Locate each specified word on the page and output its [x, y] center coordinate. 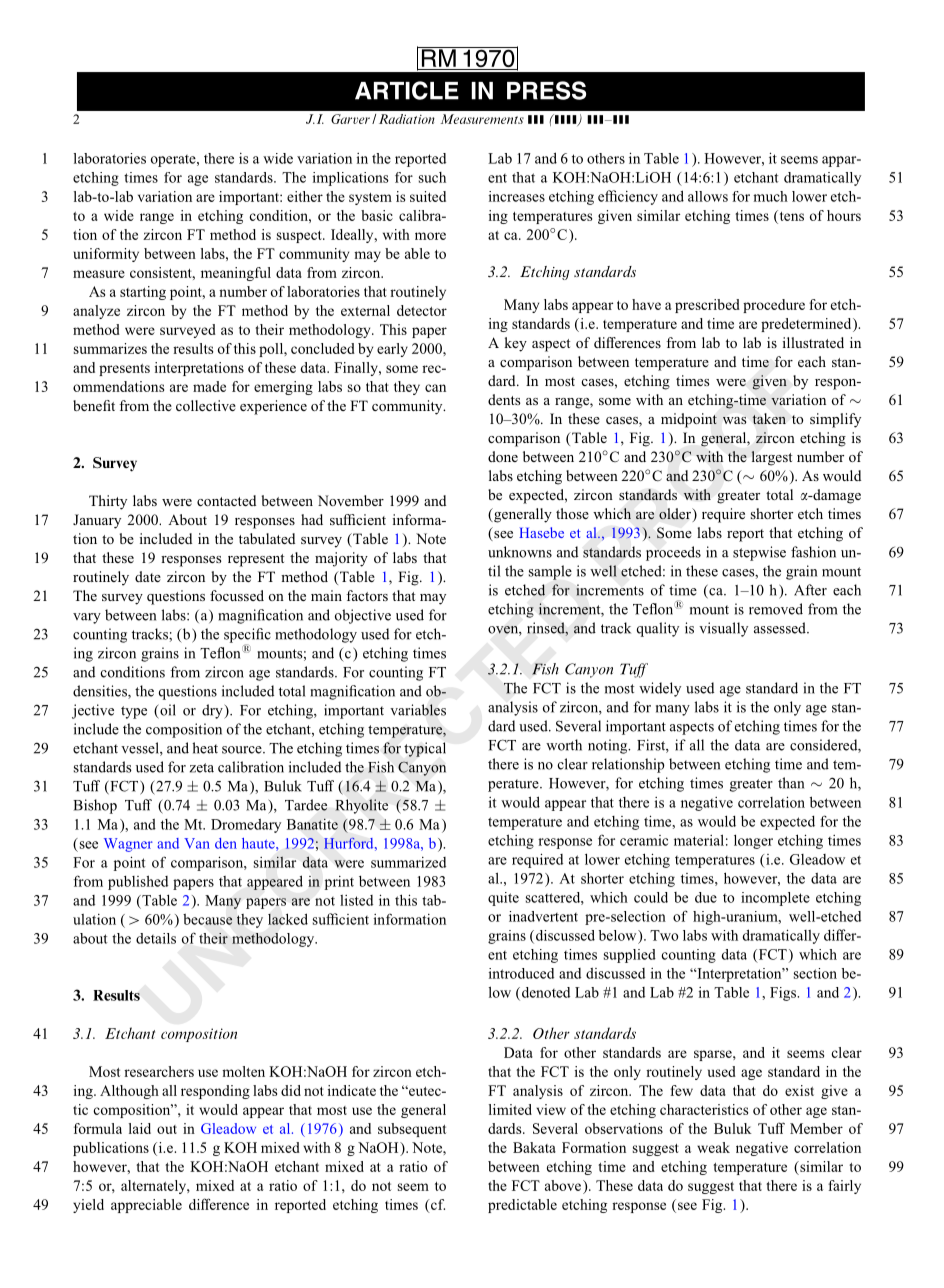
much [770, 196]
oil [167, 710]
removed [776, 609]
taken [769, 418]
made [209, 386]
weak [713, 1147]
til [494, 571]
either [305, 196]
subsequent [412, 1130]
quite [503, 899]
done [503, 456]
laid [140, 1128]
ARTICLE [407, 90]
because [207, 919]
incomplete [775, 899]
